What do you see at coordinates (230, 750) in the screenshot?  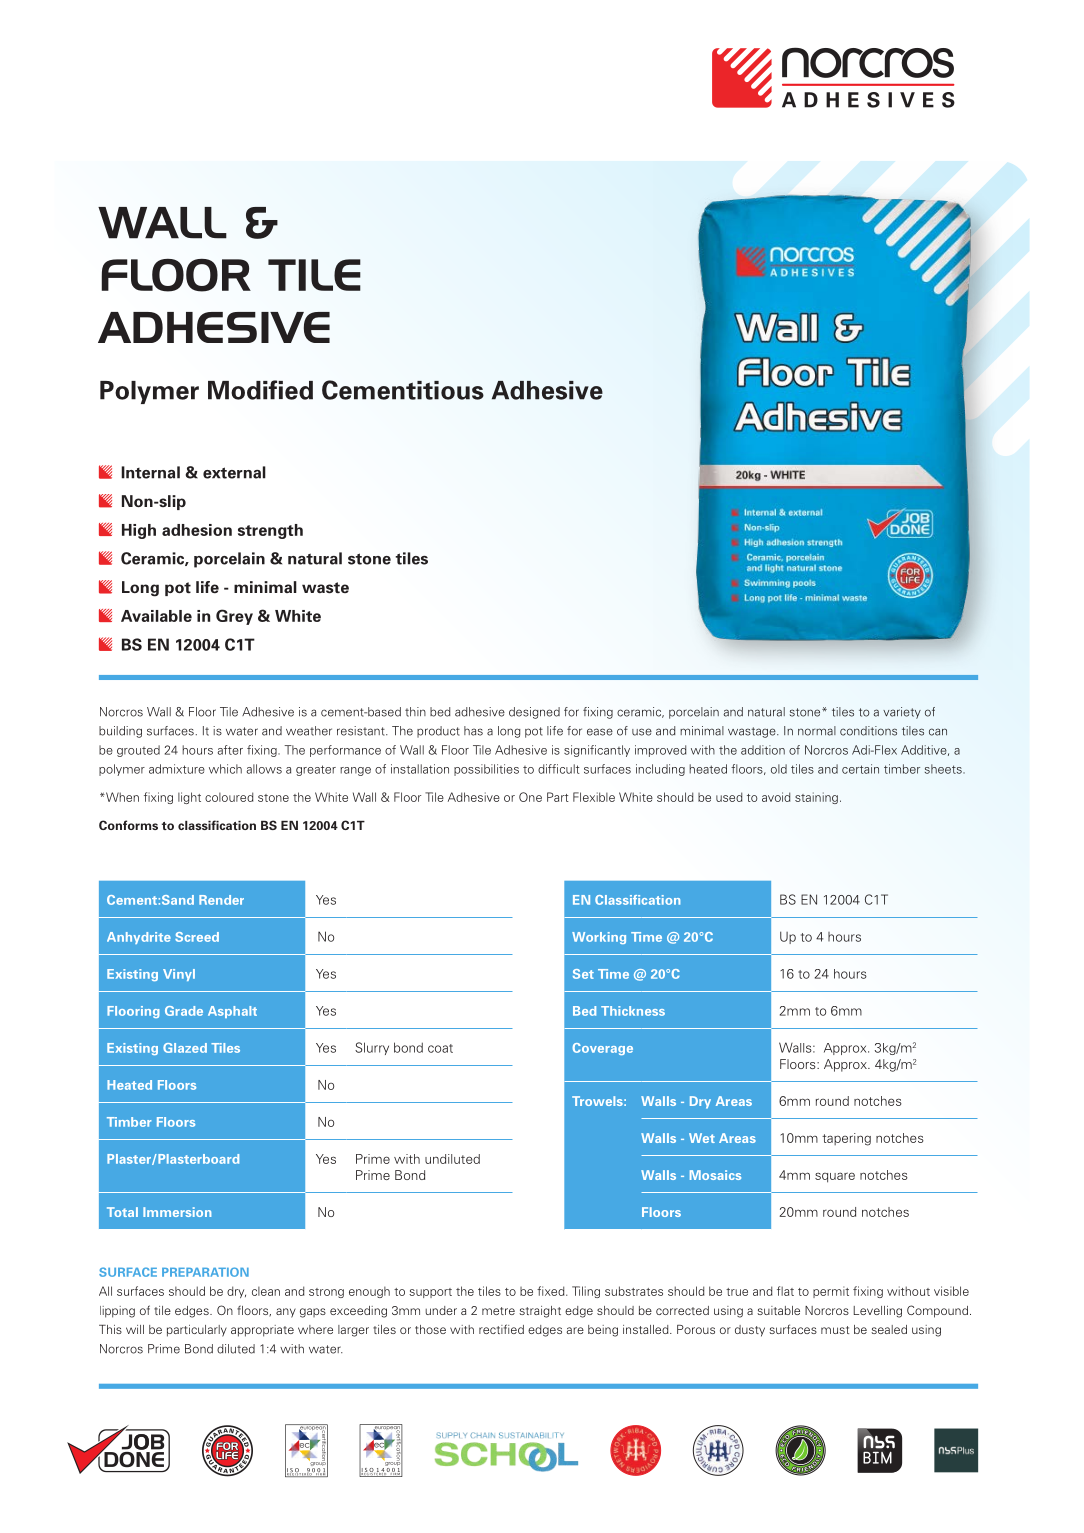 I see `after` at bounding box center [230, 750].
